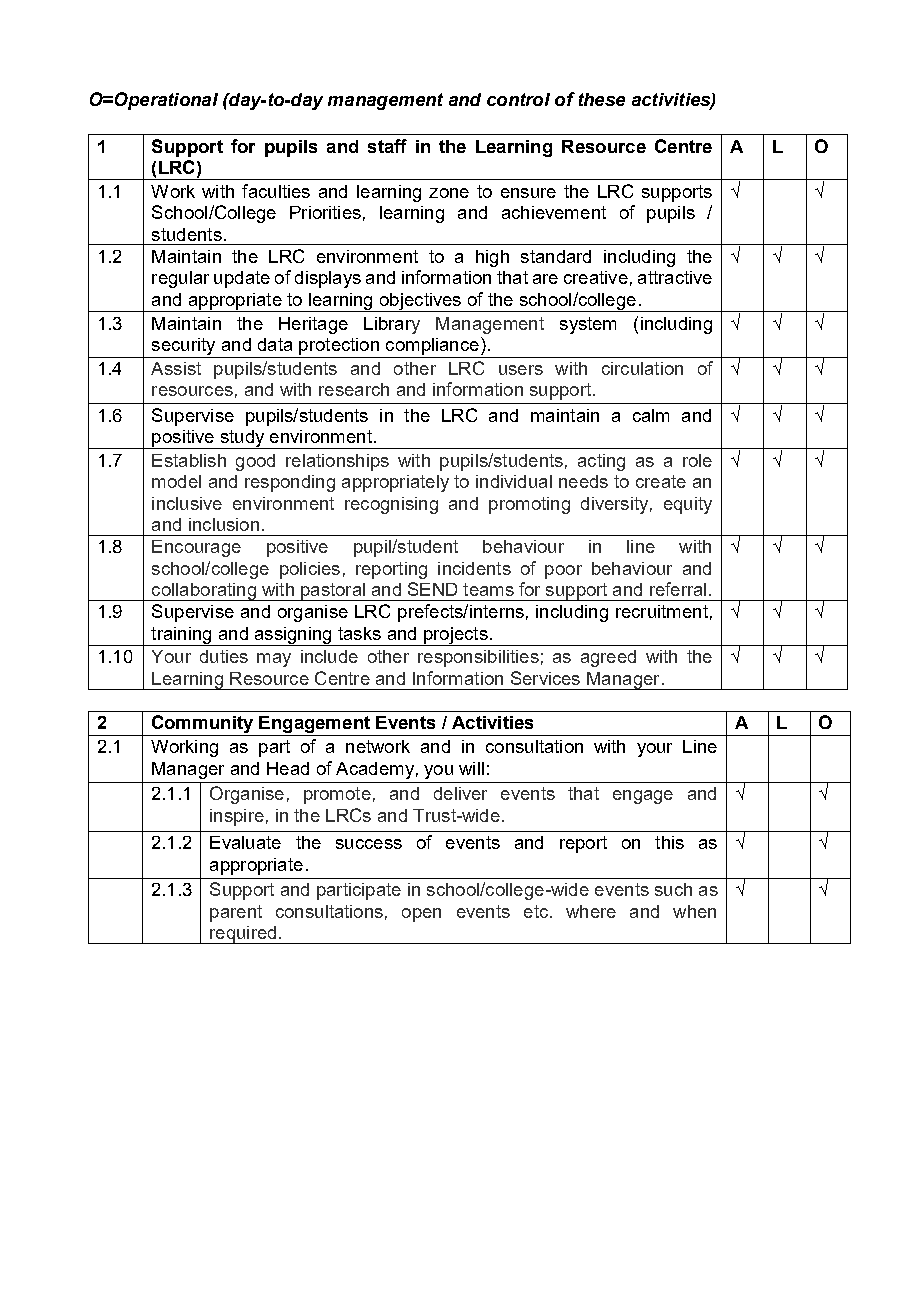  Describe the element at coordinates (661, 481) in the screenshot. I see `create` at that location.
